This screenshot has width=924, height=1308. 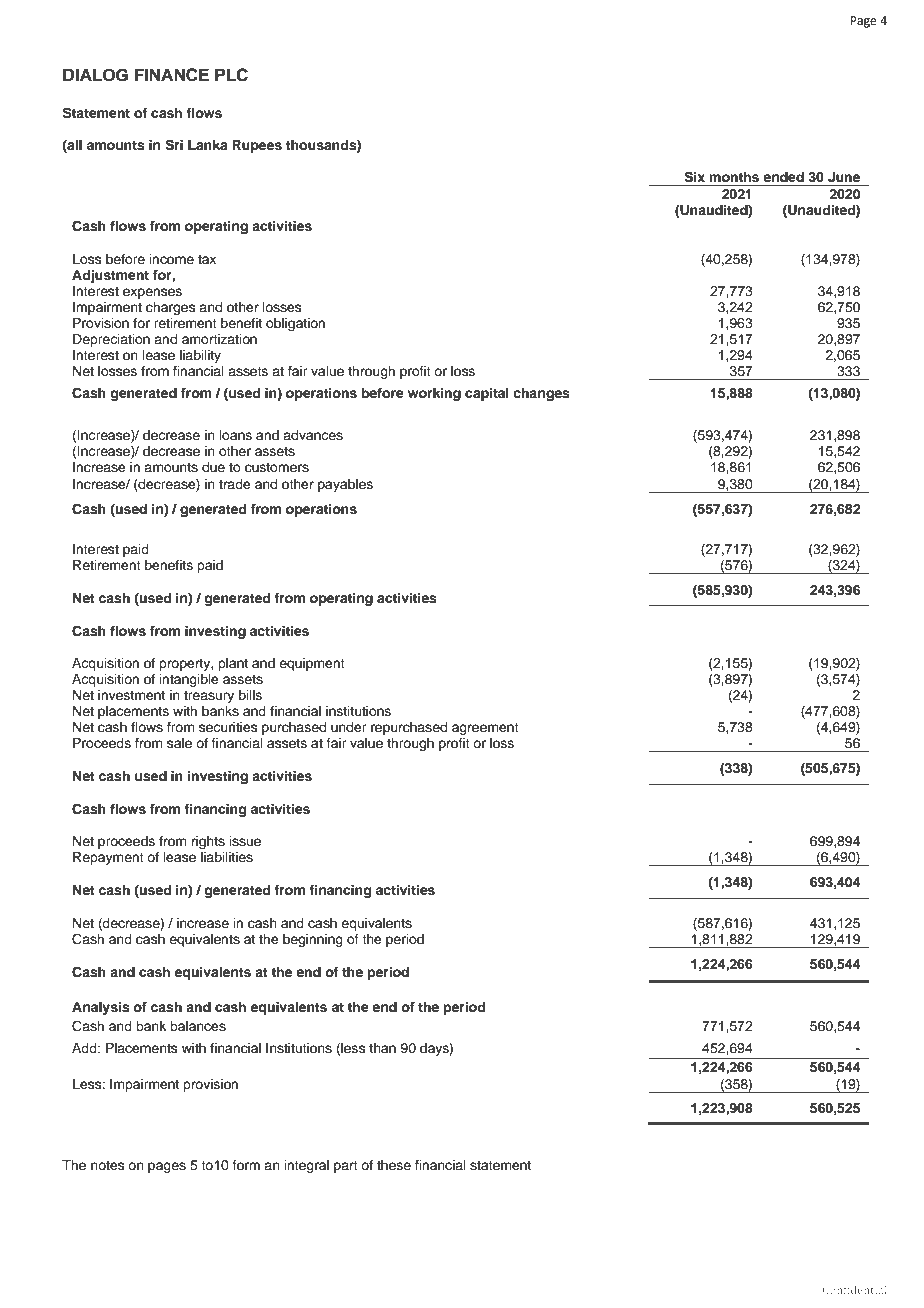 I want to click on changes, so click(x=541, y=394).
